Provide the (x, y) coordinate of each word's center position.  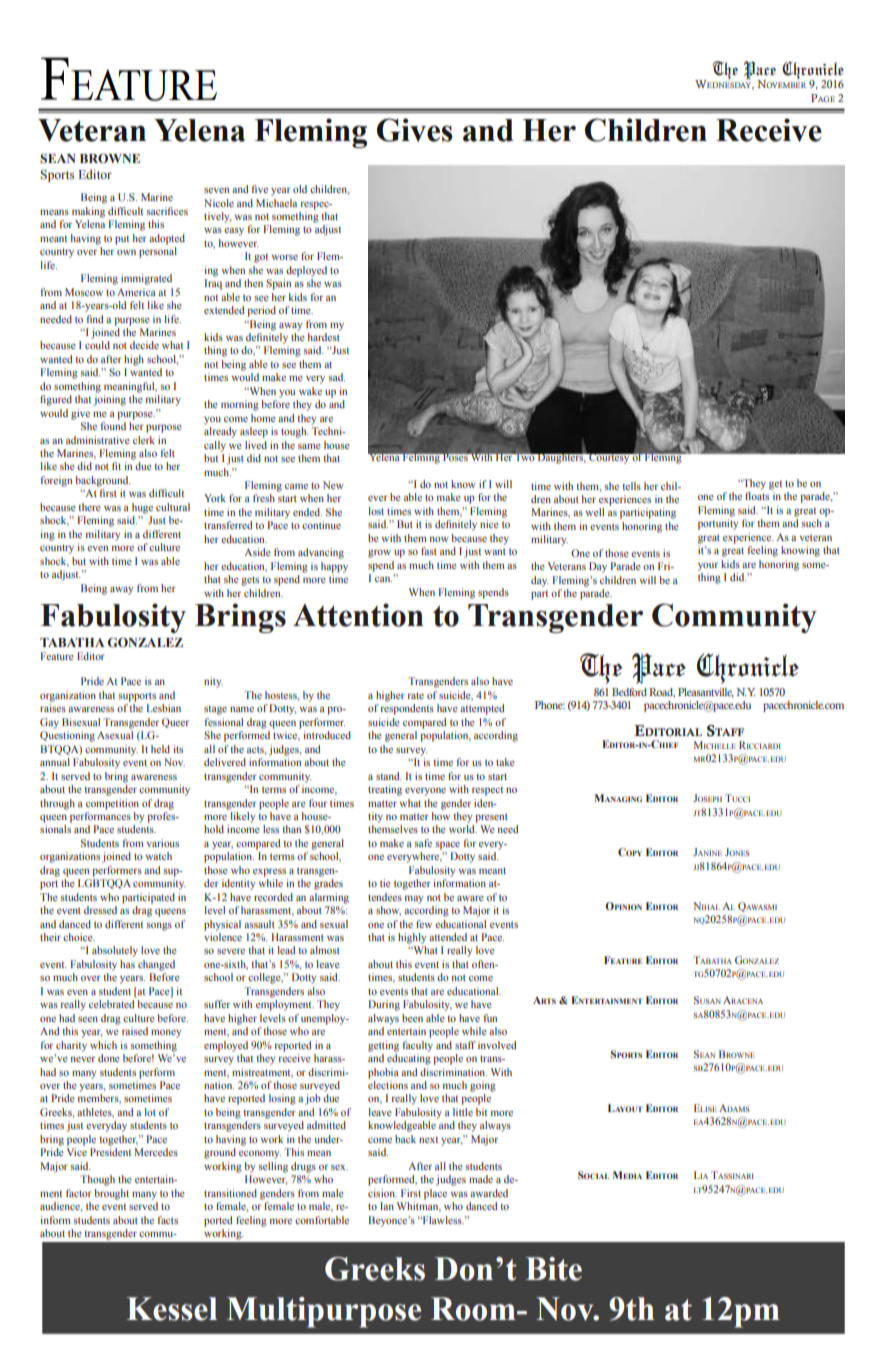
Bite (554, 1269)
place (435, 1194)
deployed (306, 271)
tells (632, 486)
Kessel (172, 1309)
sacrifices (167, 211)
